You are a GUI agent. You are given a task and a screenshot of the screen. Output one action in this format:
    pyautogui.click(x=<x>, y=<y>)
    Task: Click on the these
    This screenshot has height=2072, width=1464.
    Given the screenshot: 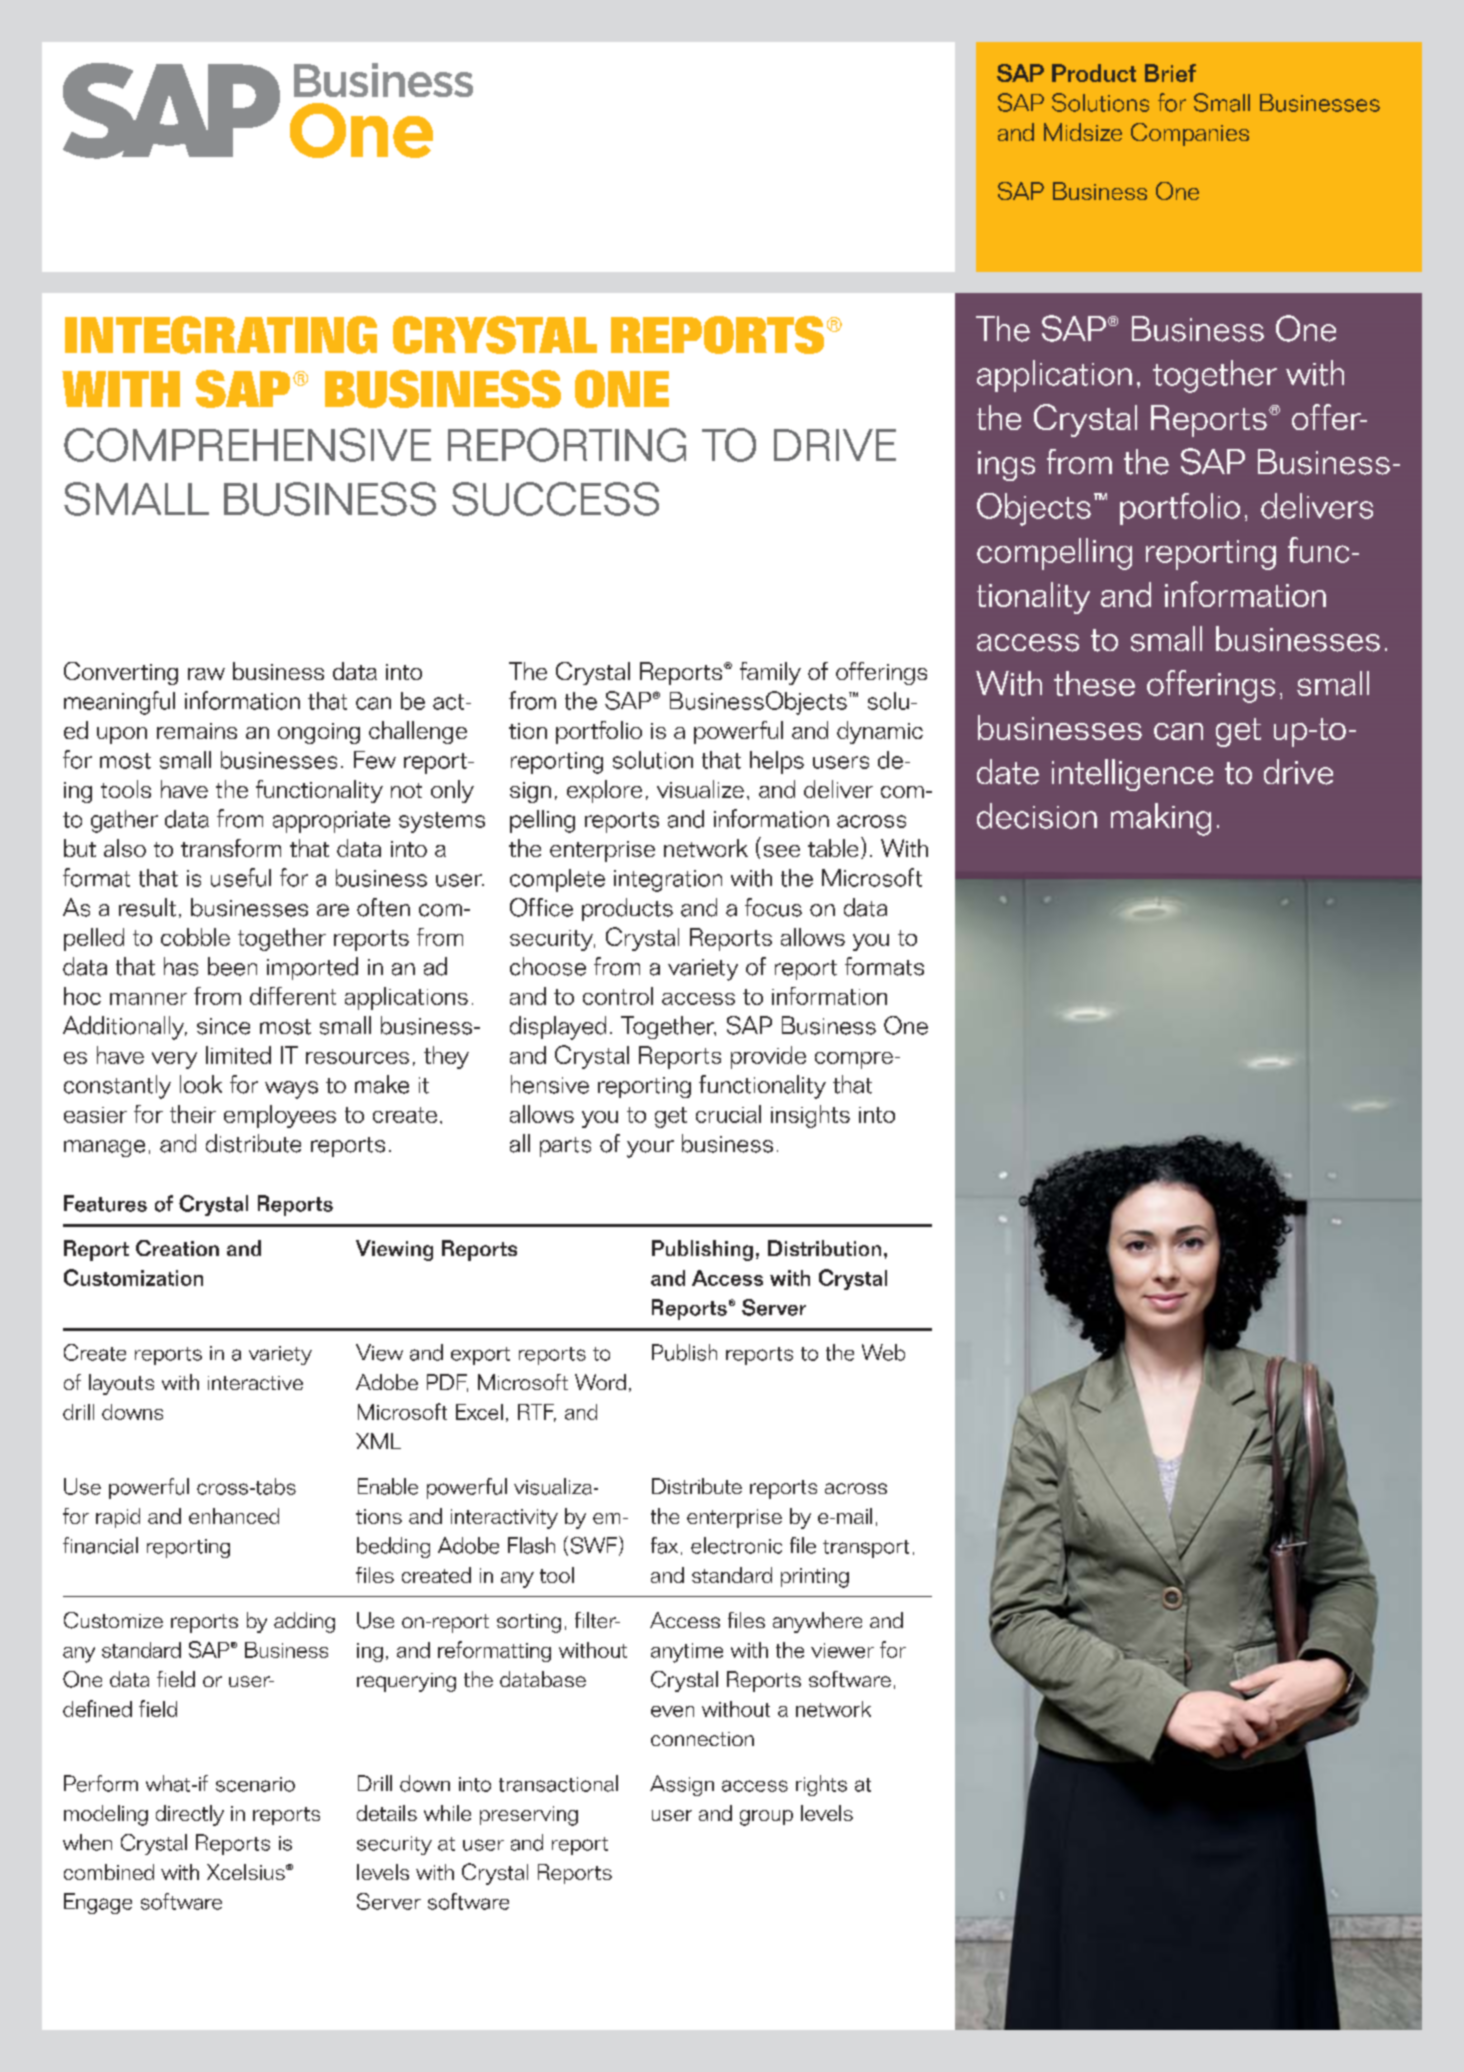 What is the action you would take?
    pyautogui.click(x=1094, y=683)
